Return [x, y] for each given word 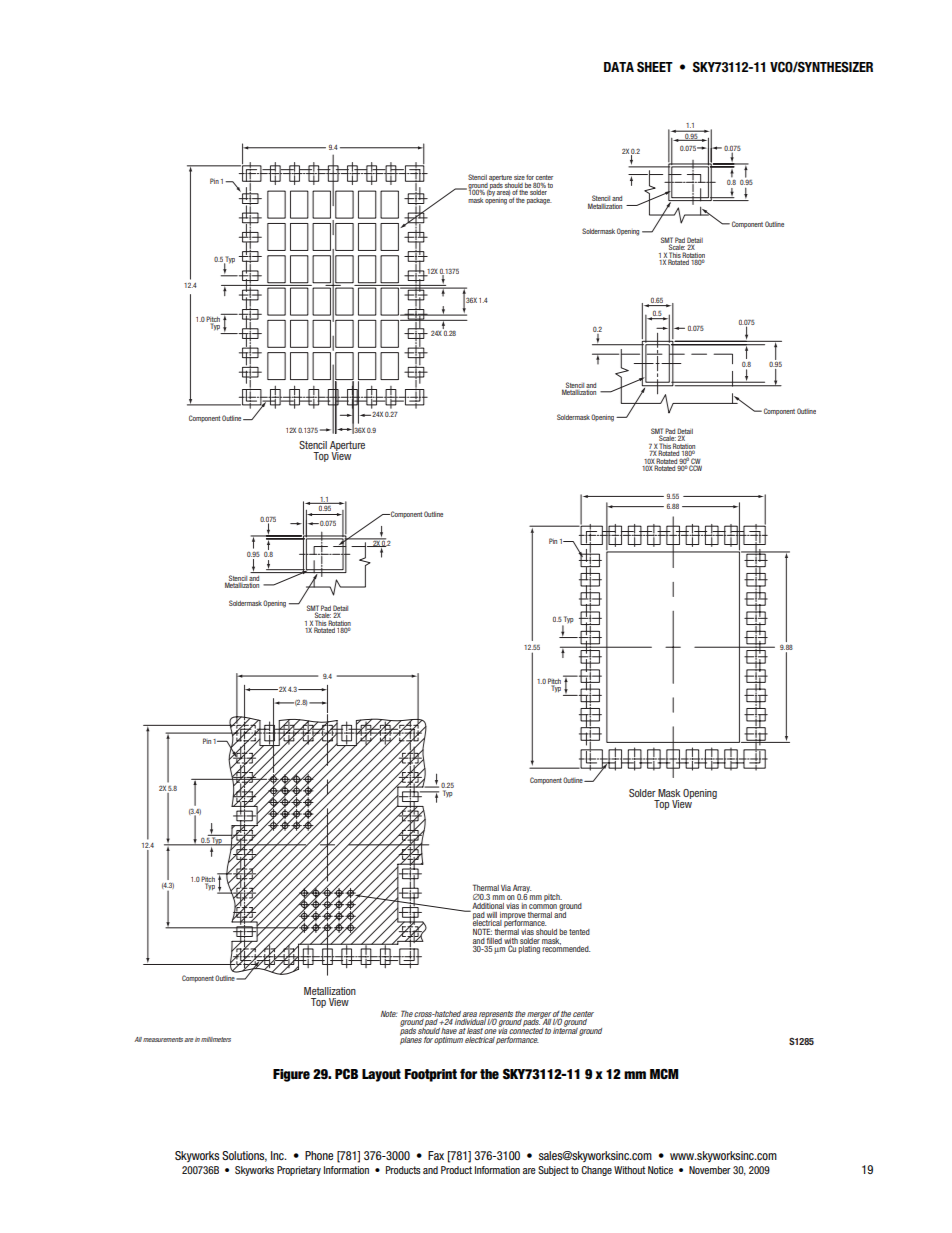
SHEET [655, 67]
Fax [436, 1155]
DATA [619, 67]
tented [579, 932]
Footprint [431, 1075]
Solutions [244, 1156]
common [543, 906]
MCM [664, 1073]
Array [522, 890]
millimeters [216, 1039]
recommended [566, 948]
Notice [660, 1170]
